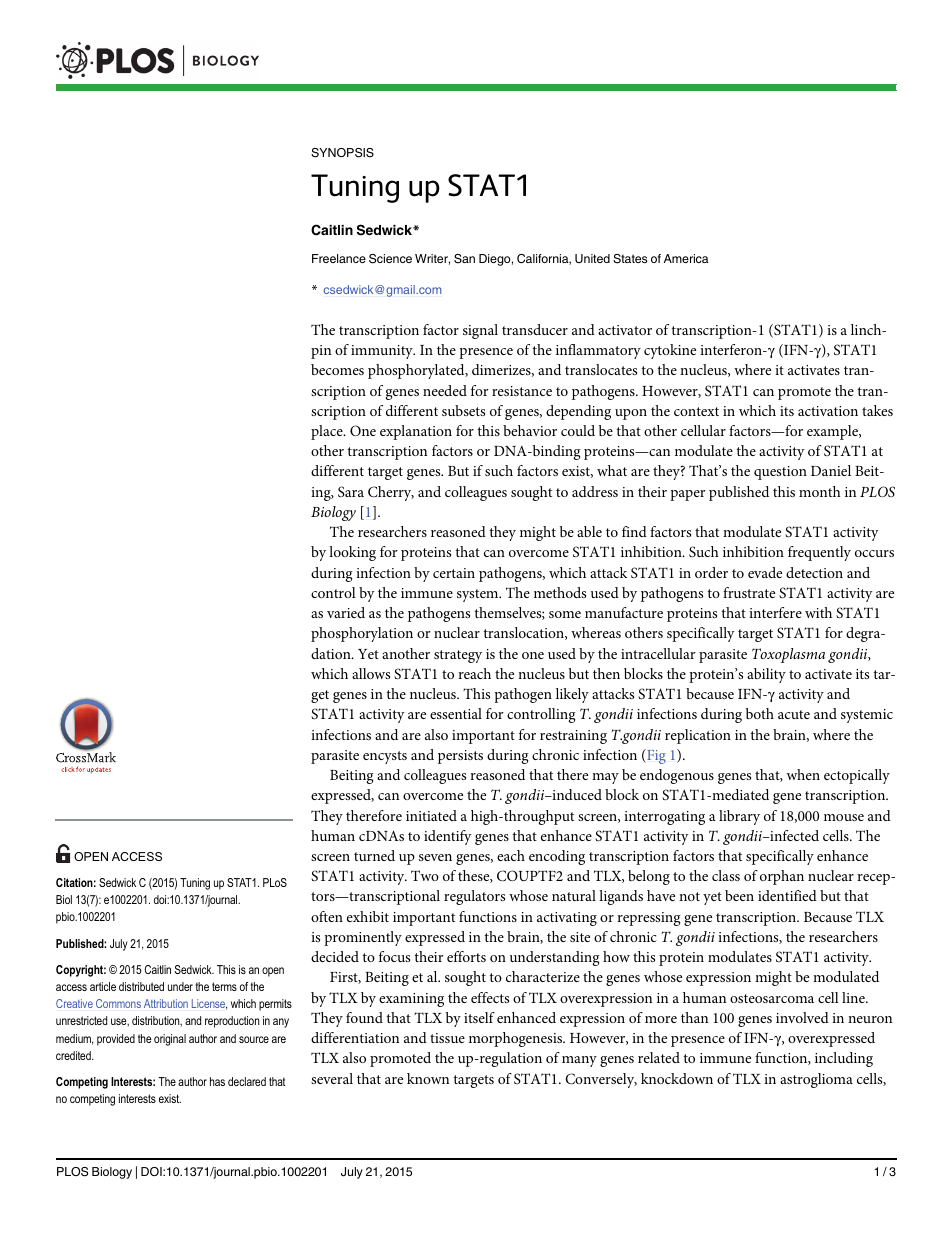 The width and height of the page is (952, 1233). Describe the element at coordinates (170, 1040) in the page. I see `original` at that location.
